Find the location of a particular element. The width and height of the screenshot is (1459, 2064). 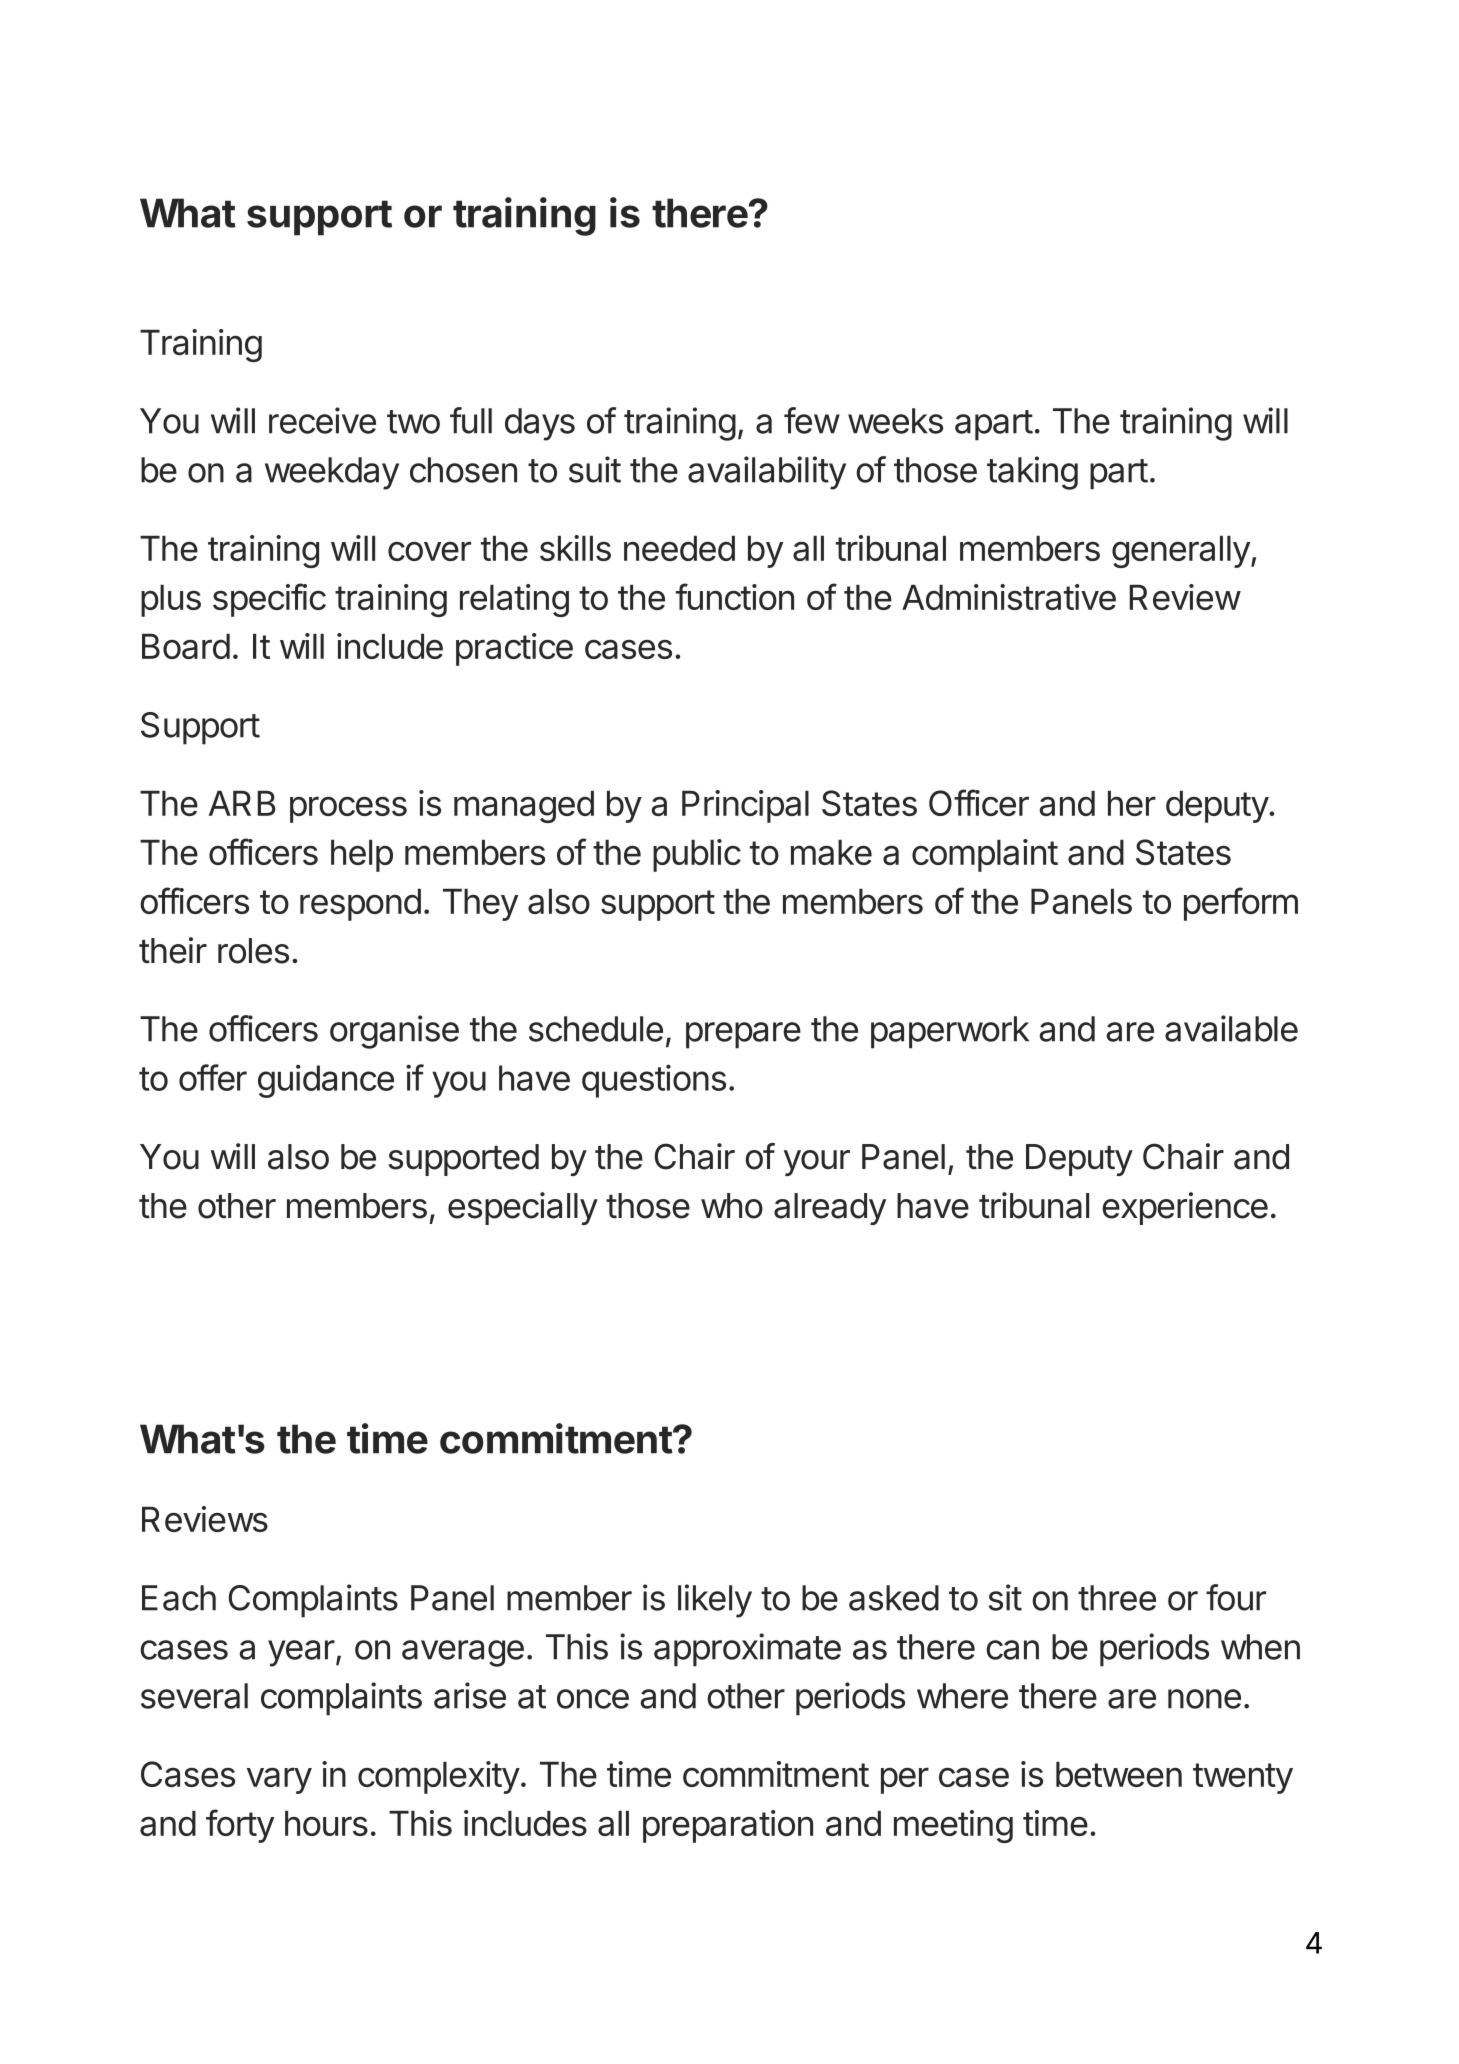

availability is located at coordinates (767, 473).
